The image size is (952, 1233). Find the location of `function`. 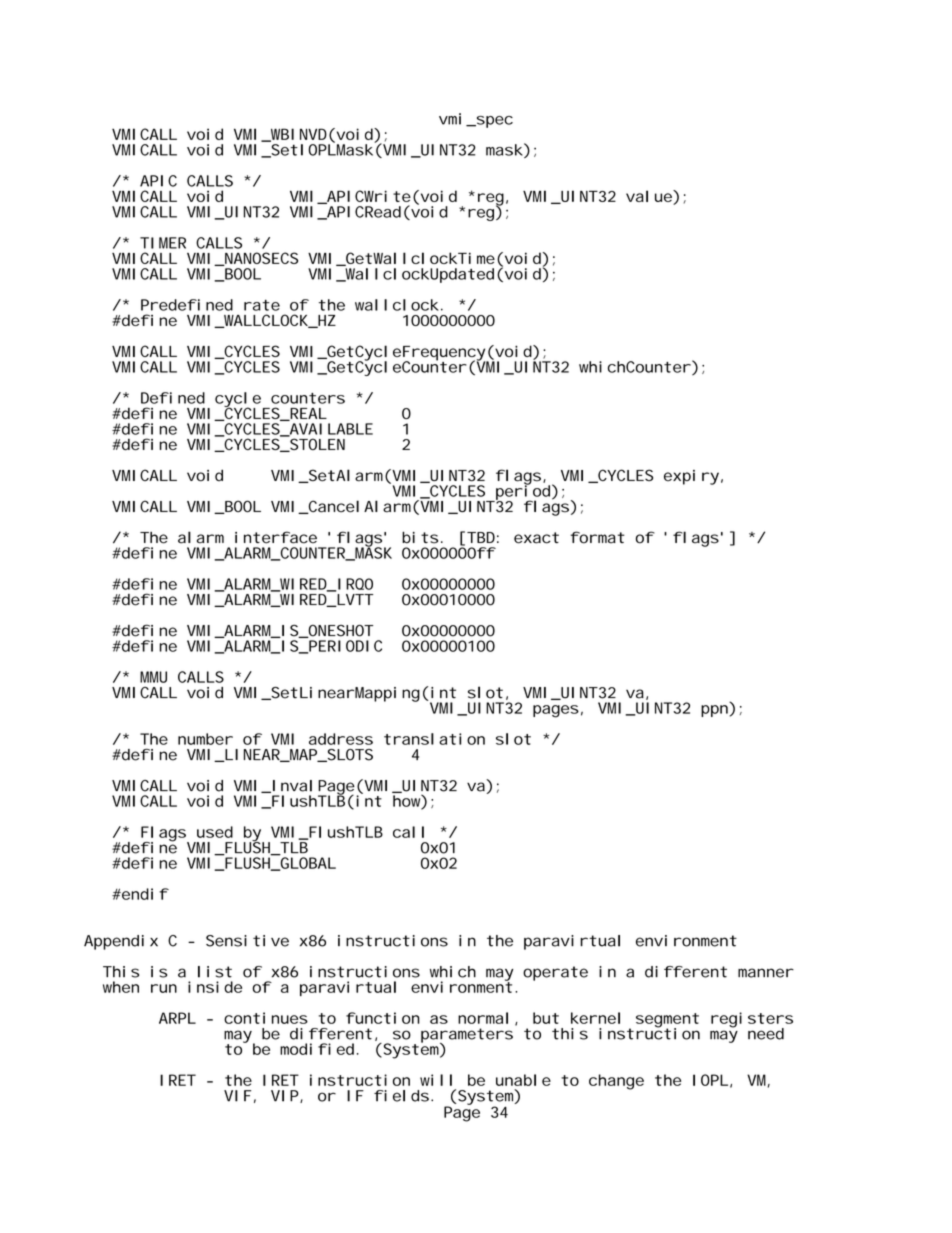

function is located at coordinates (383, 1018).
